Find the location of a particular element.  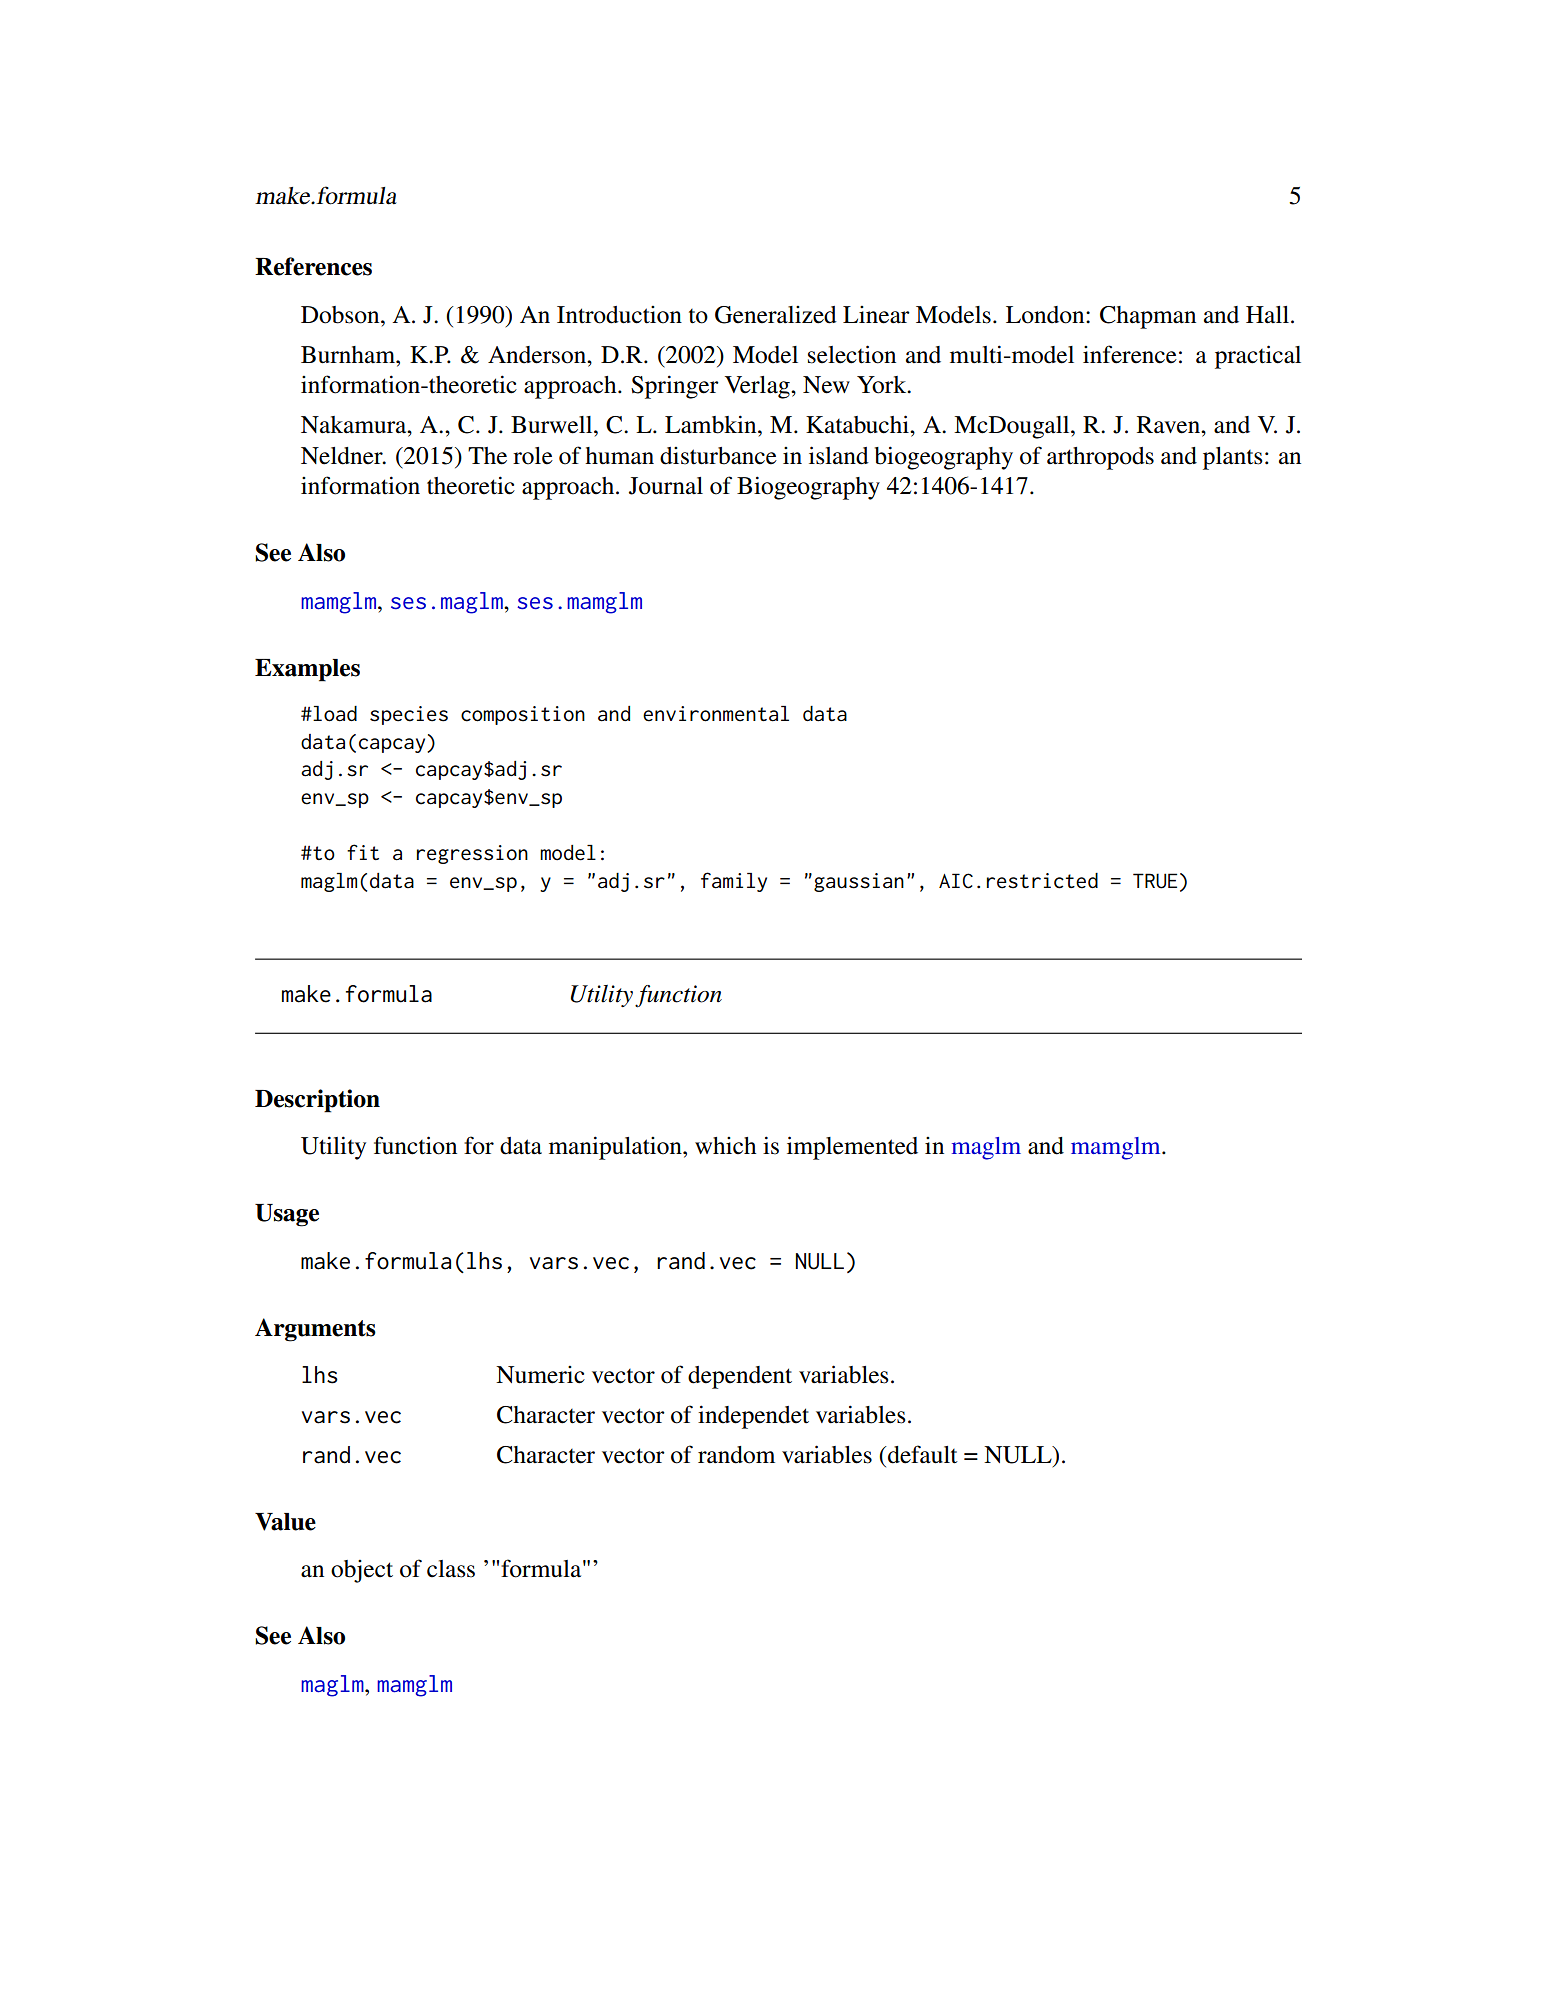

which is located at coordinates (725, 1146).
